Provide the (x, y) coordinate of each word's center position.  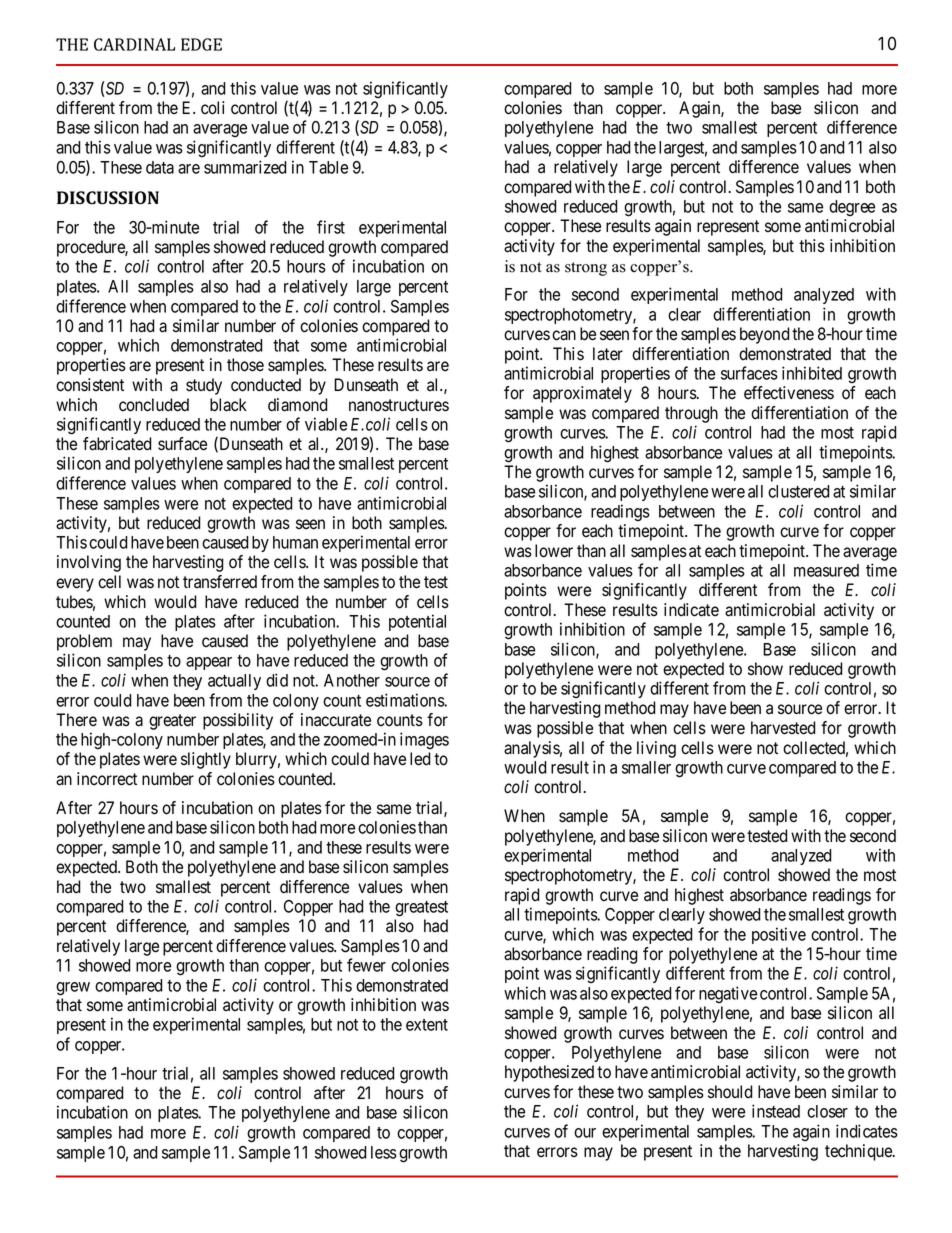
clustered (799, 491)
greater (172, 722)
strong (586, 269)
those (245, 365)
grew (73, 989)
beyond (765, 335)
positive (779, 935)
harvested (783, 728)
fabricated (117, 444)
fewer (366, 965)
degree (852, 208)
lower (554, 551)
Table (328, 167)
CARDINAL (134, 44)
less (384, 1152)
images (424, 740)
